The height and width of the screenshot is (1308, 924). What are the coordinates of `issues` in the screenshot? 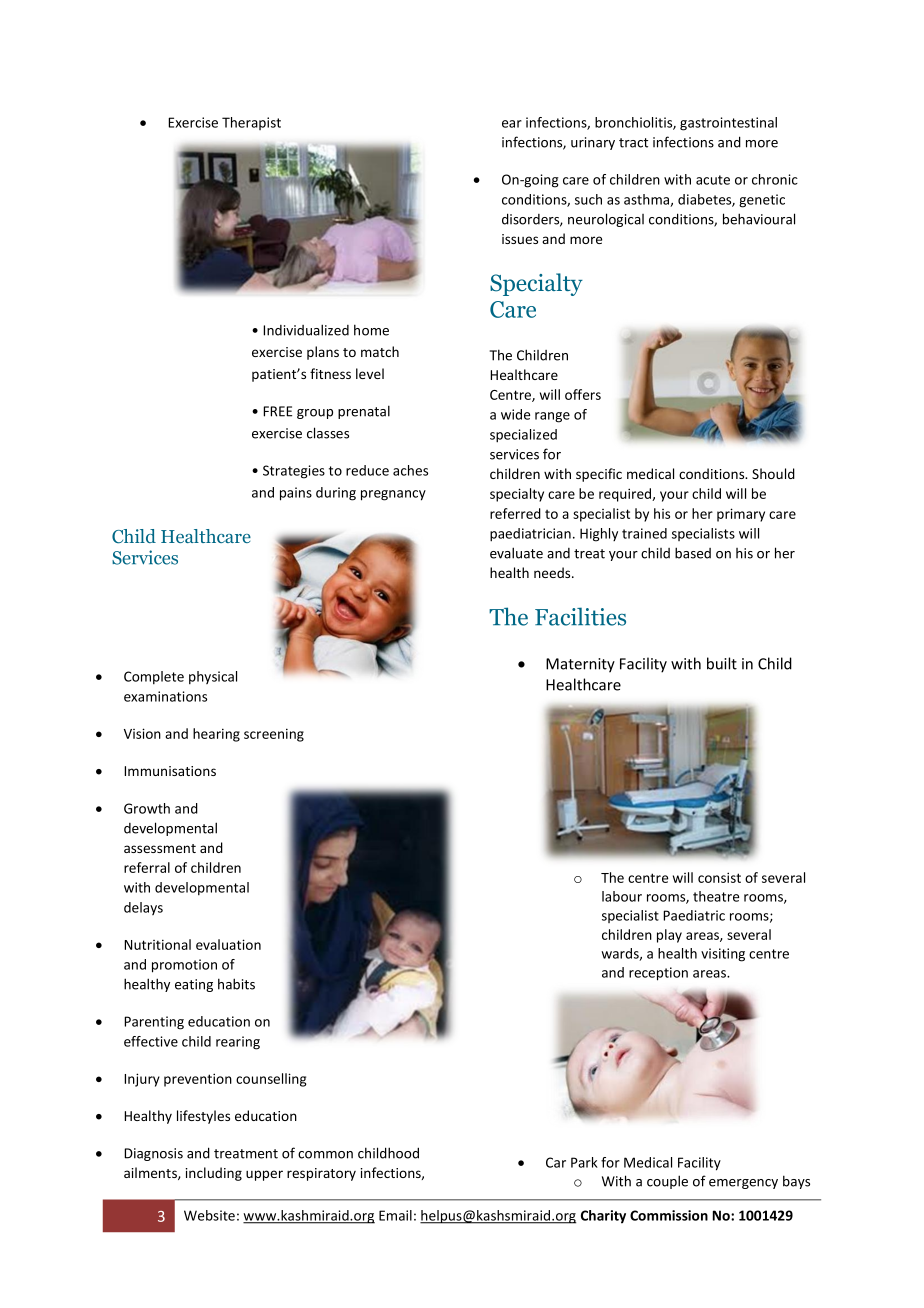 It's located at (520, 239).
